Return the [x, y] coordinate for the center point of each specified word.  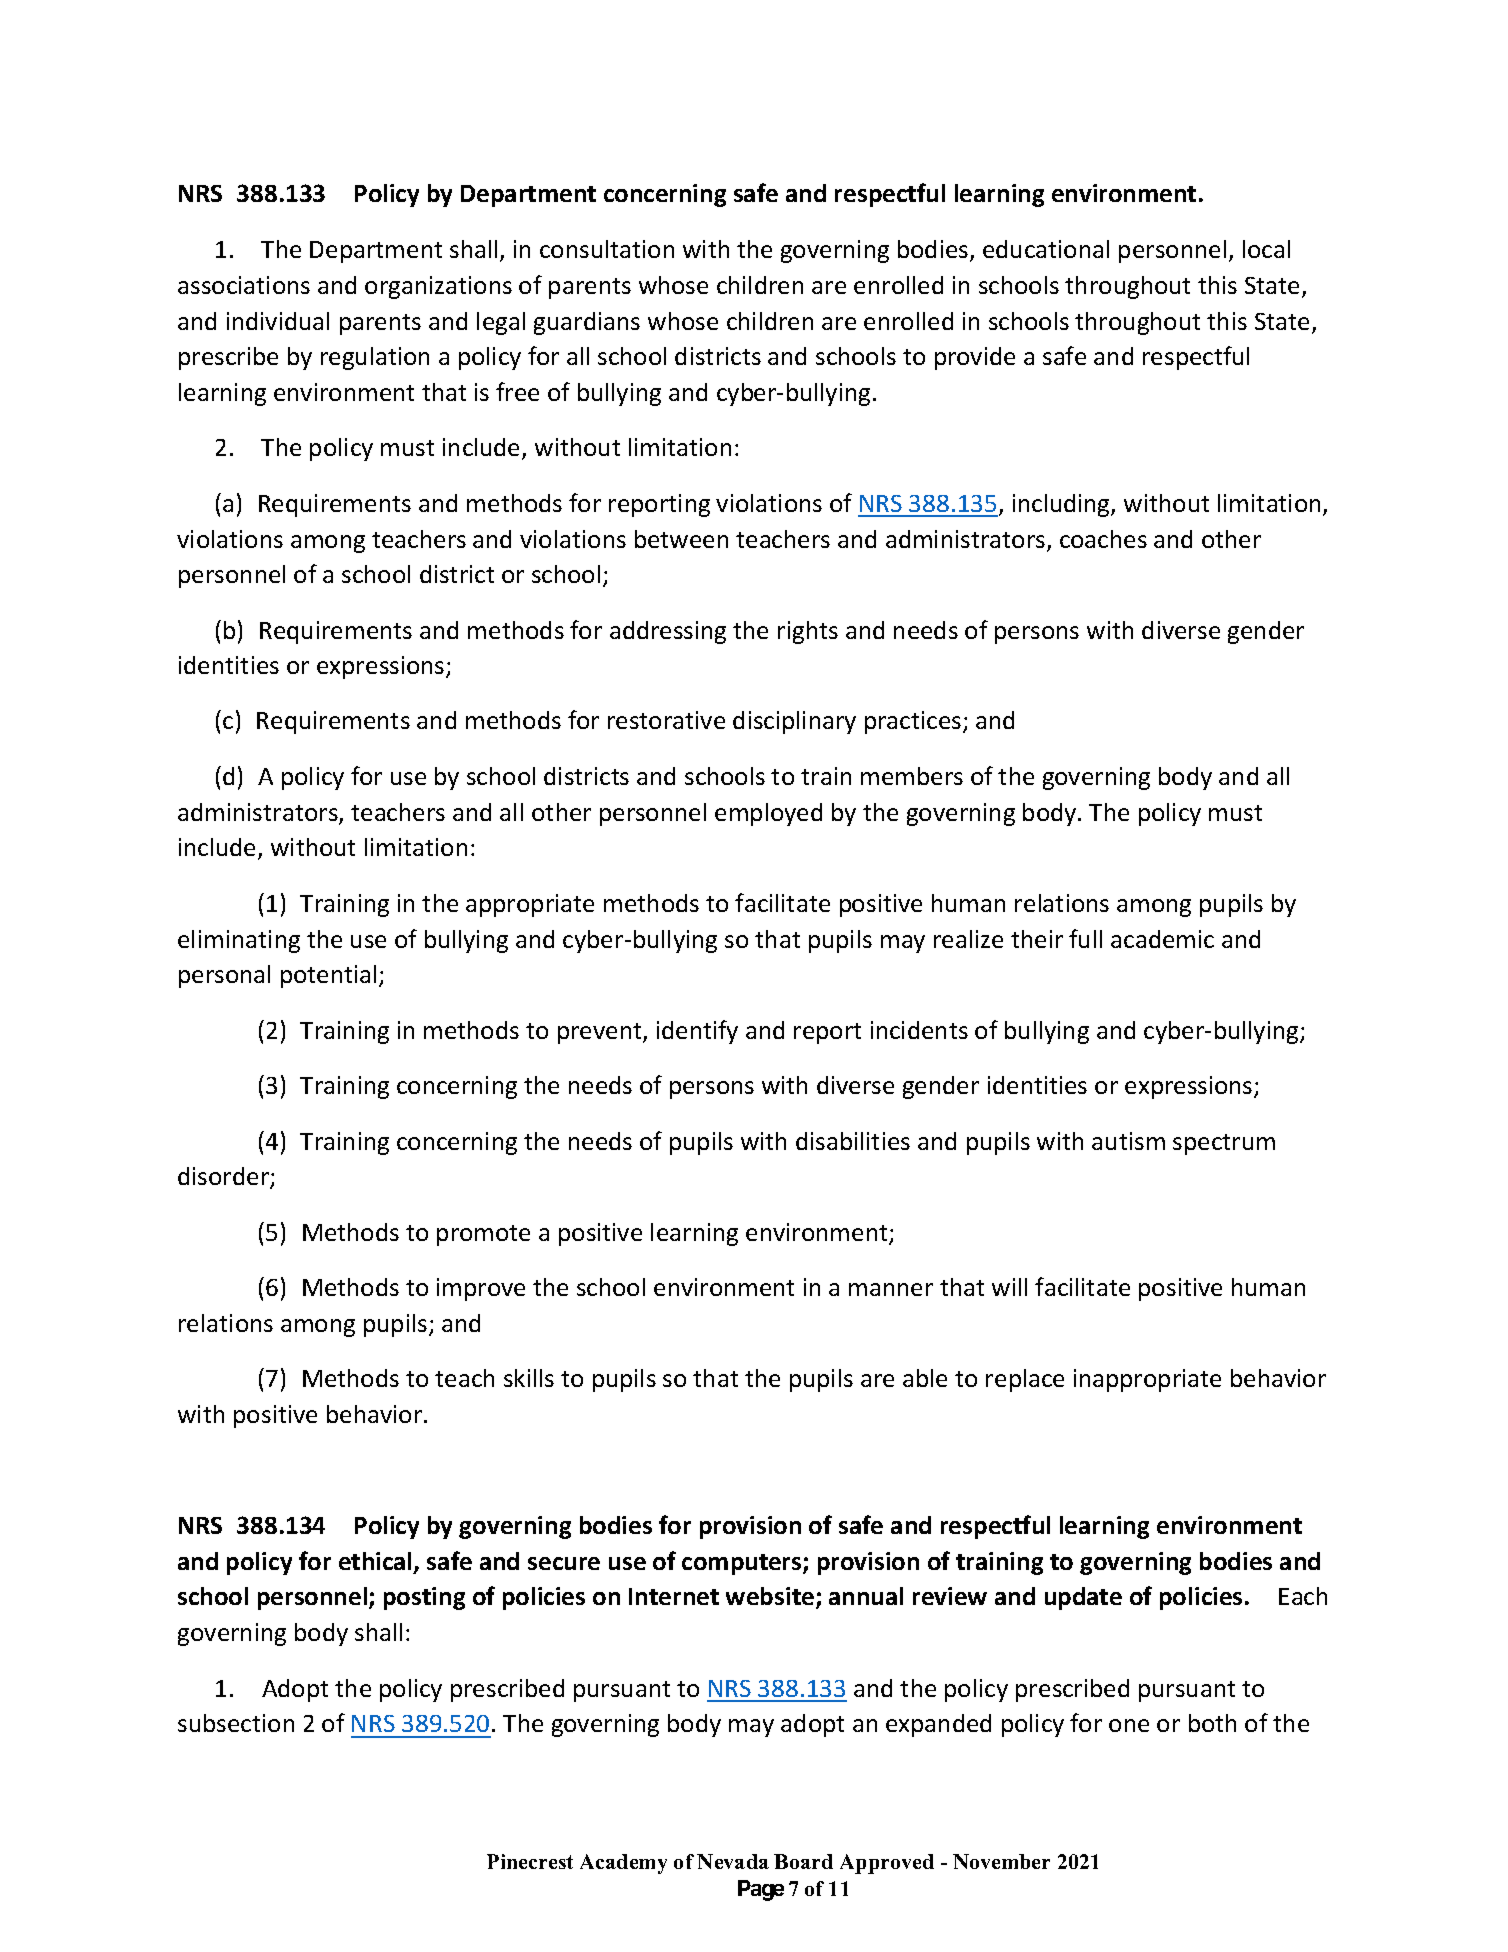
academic [1162, 939]
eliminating [239, 941]
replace [1025, 1380]
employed [768, 814]
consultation [607, 249]
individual [278, 321]
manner [891, 1289]
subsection [236, 1723]
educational [1046, 249]
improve [481, 1289]
